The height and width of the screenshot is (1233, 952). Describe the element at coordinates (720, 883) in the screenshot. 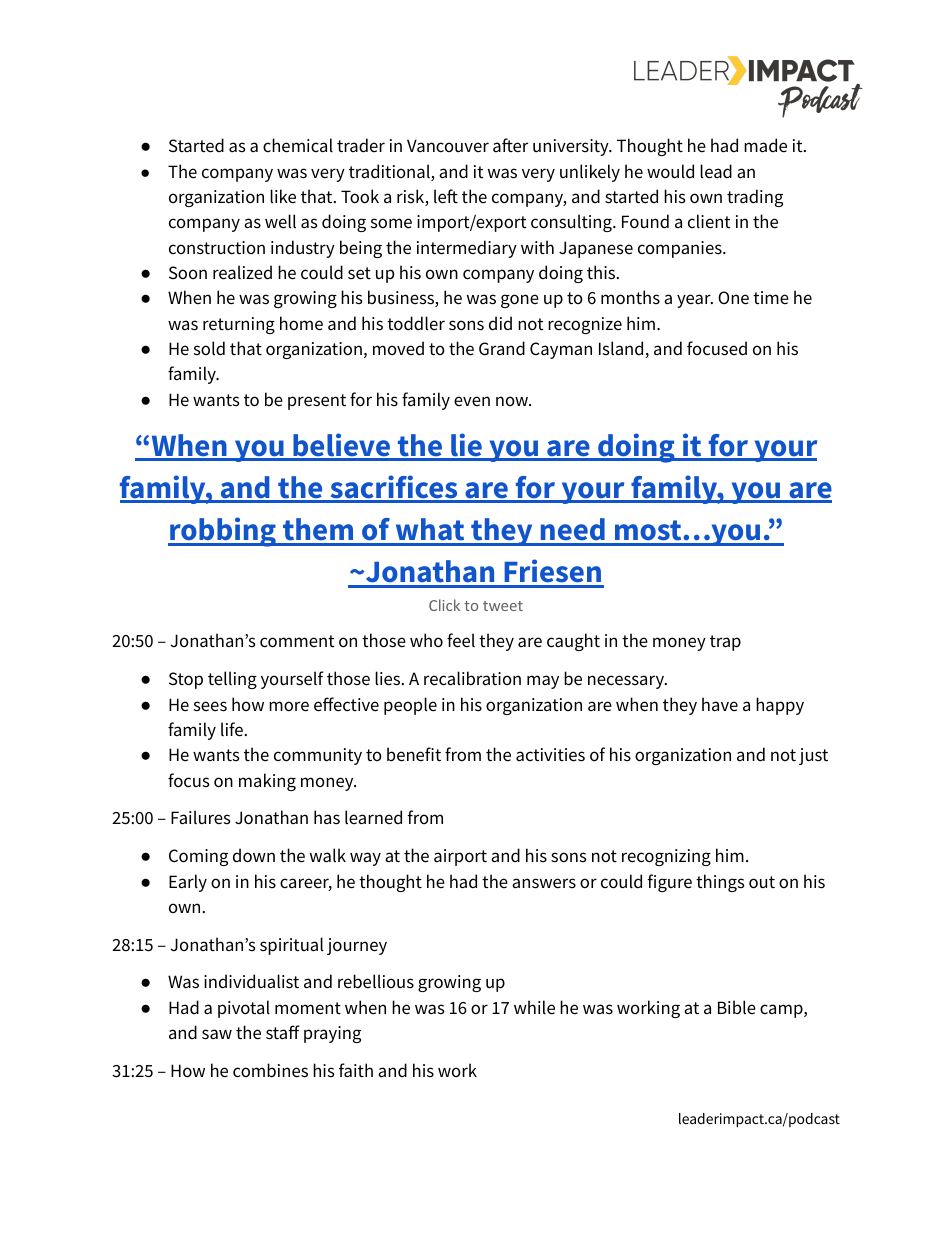

I see `things` at that location.
